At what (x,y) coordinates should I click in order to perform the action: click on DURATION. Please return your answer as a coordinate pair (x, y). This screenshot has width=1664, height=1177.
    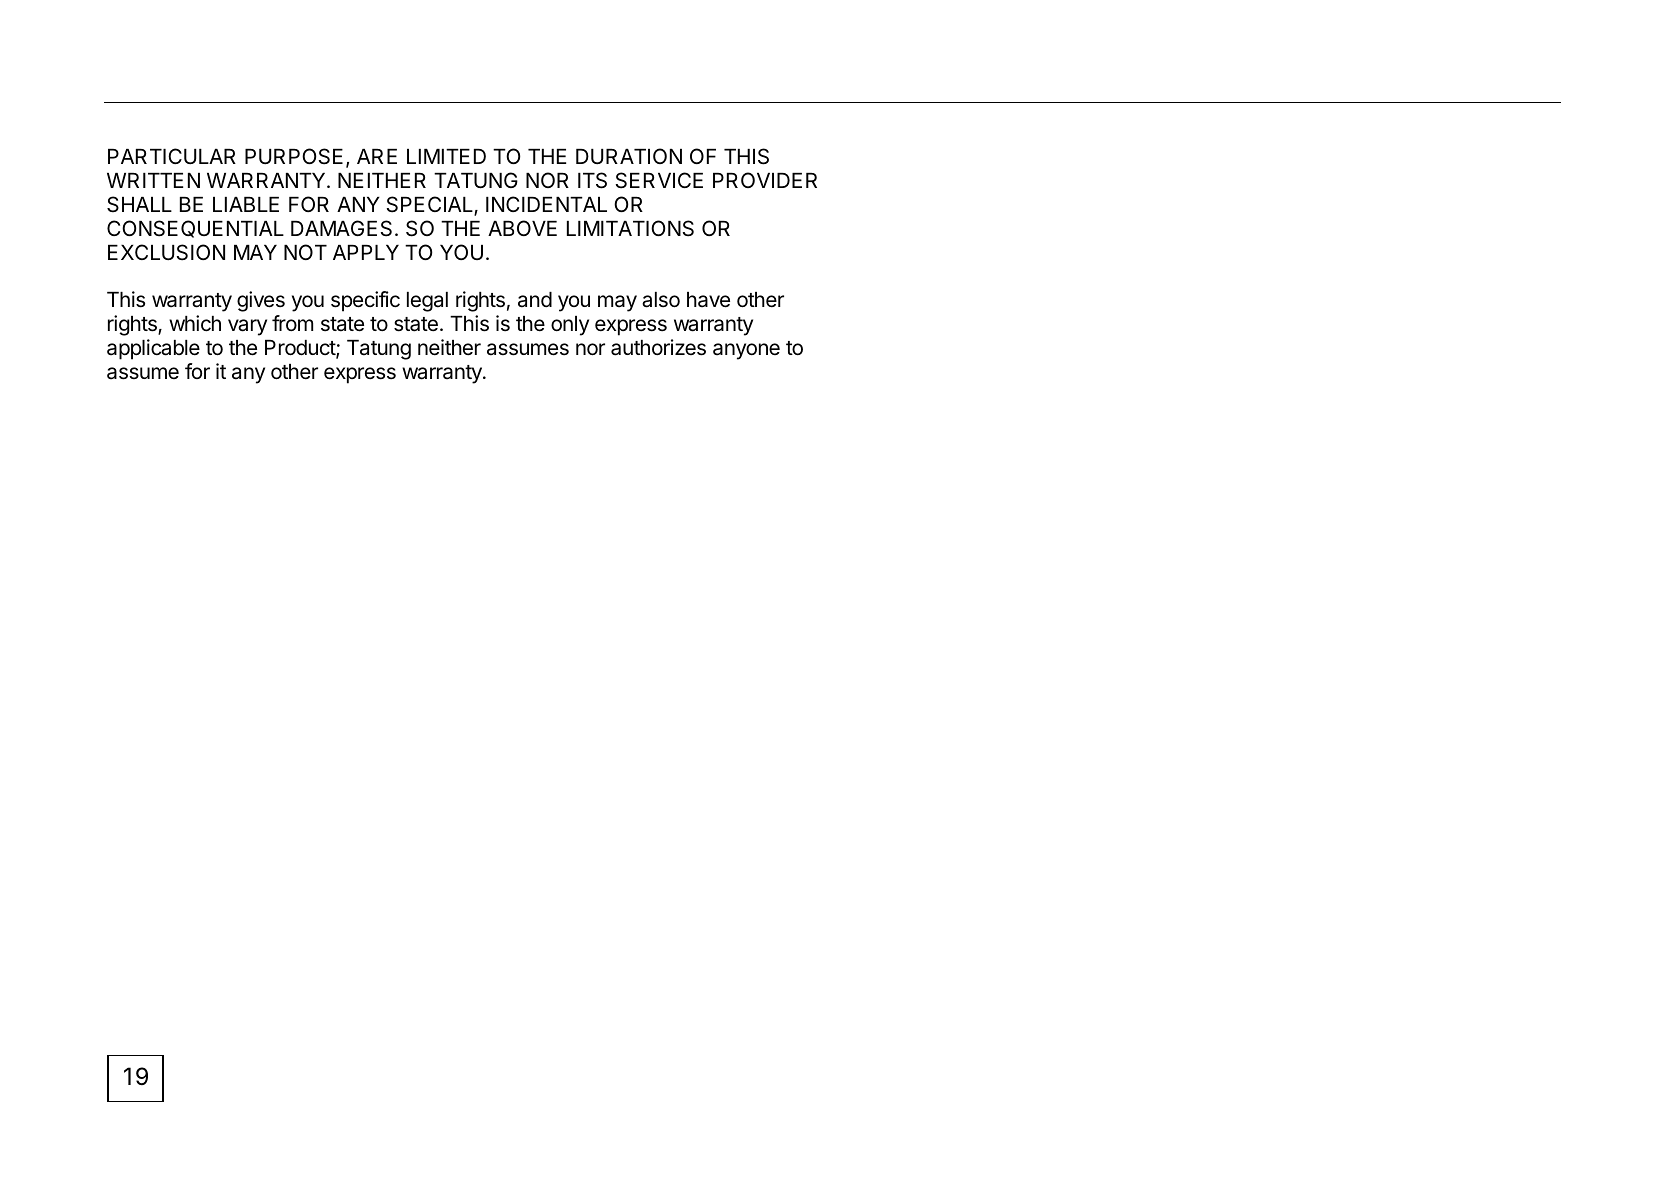
    Looking at the image, I should click on (629, 156).
